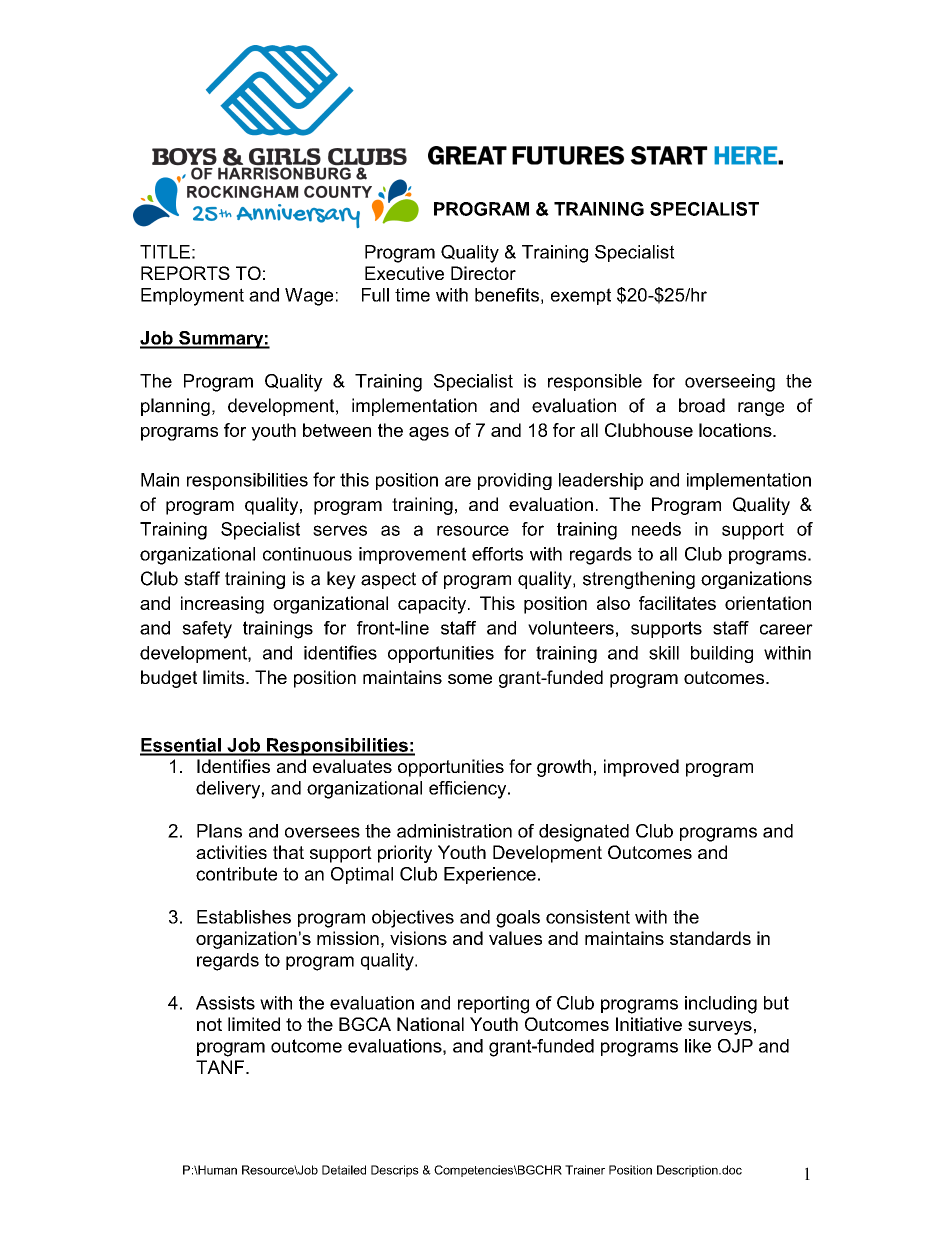 The image size is (952, 1233). I want to click on providing, so click(515, 481).
